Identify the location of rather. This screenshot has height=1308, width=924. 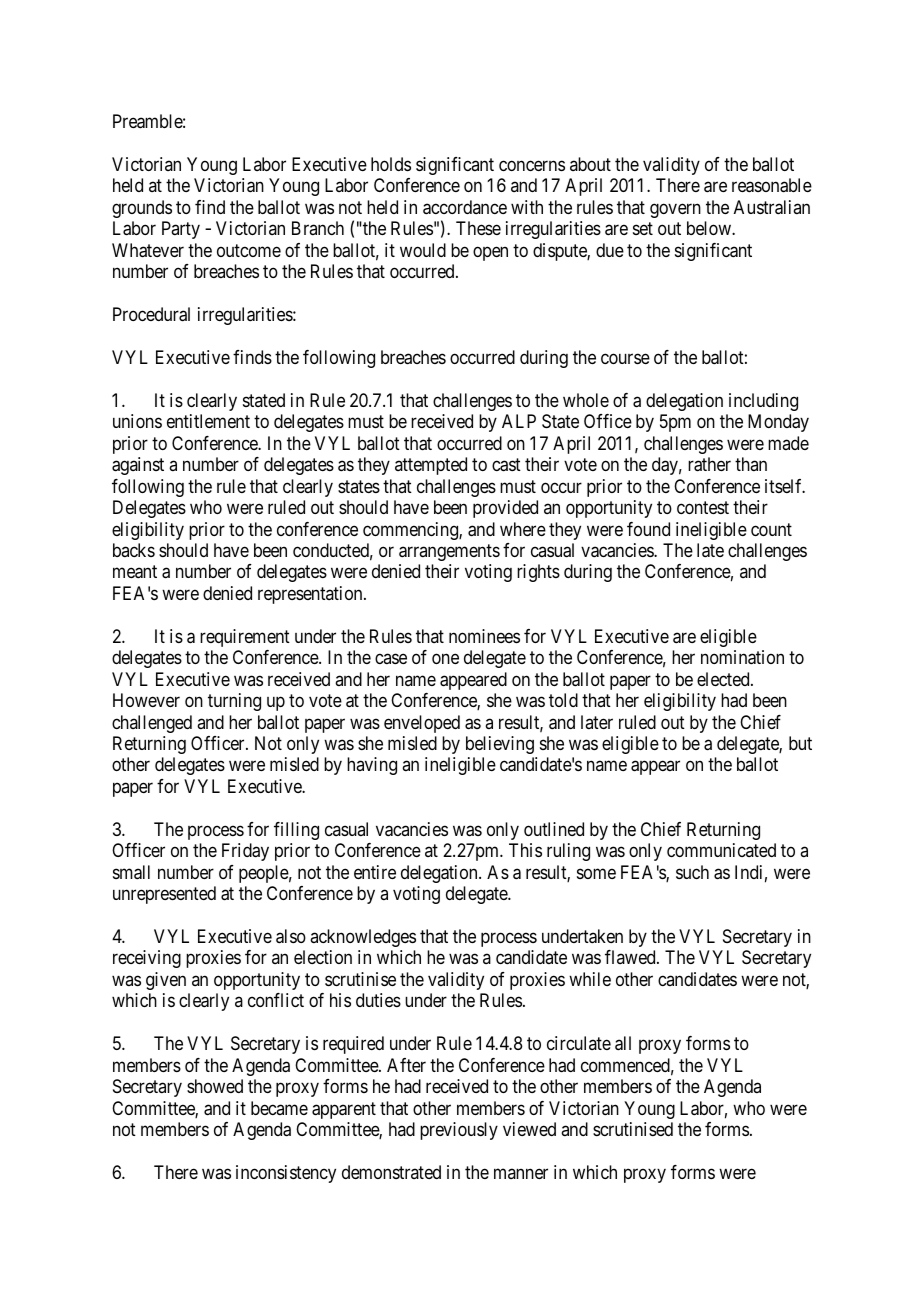
(709, 464).
